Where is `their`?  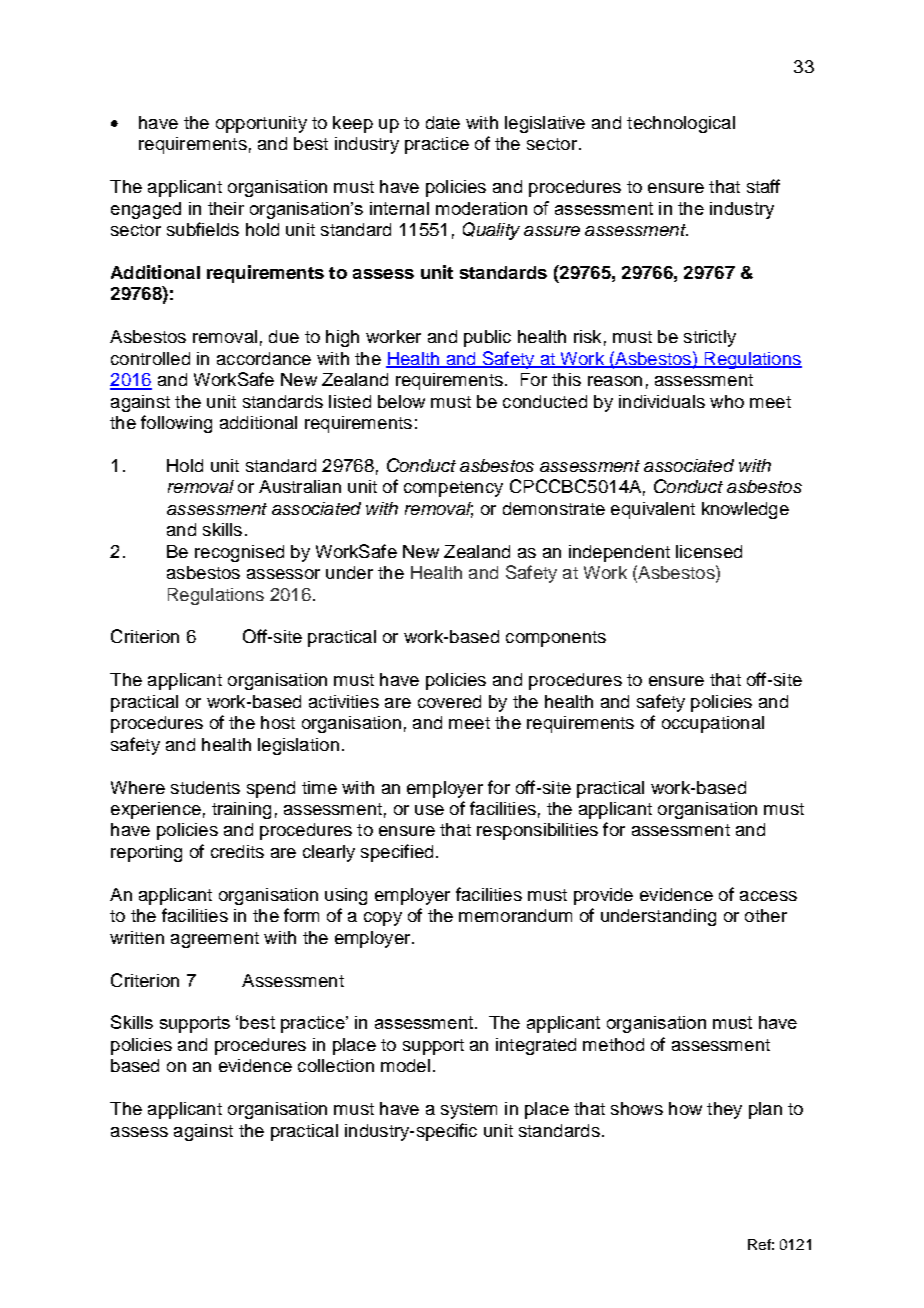
their is located at coordinates (226, 208).
